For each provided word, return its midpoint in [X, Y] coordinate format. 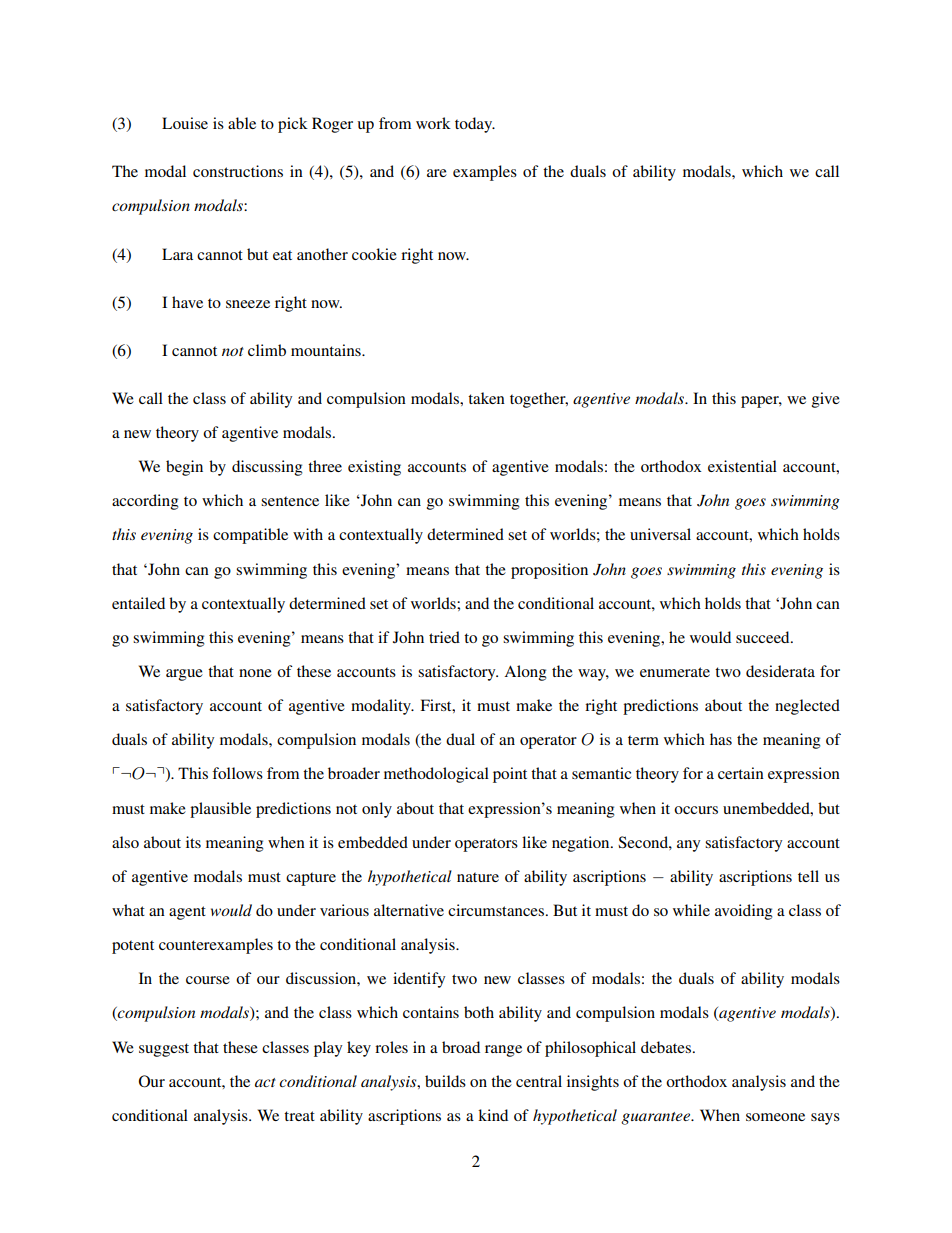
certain [741, 773]
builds [445, 1081]
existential [742, 466]
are [437, 173]
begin [184, 468]
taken [486, 398]
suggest [164, 1050]
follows [237, 773]
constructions [238, 171]
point [510, 775]
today [475, 125]
